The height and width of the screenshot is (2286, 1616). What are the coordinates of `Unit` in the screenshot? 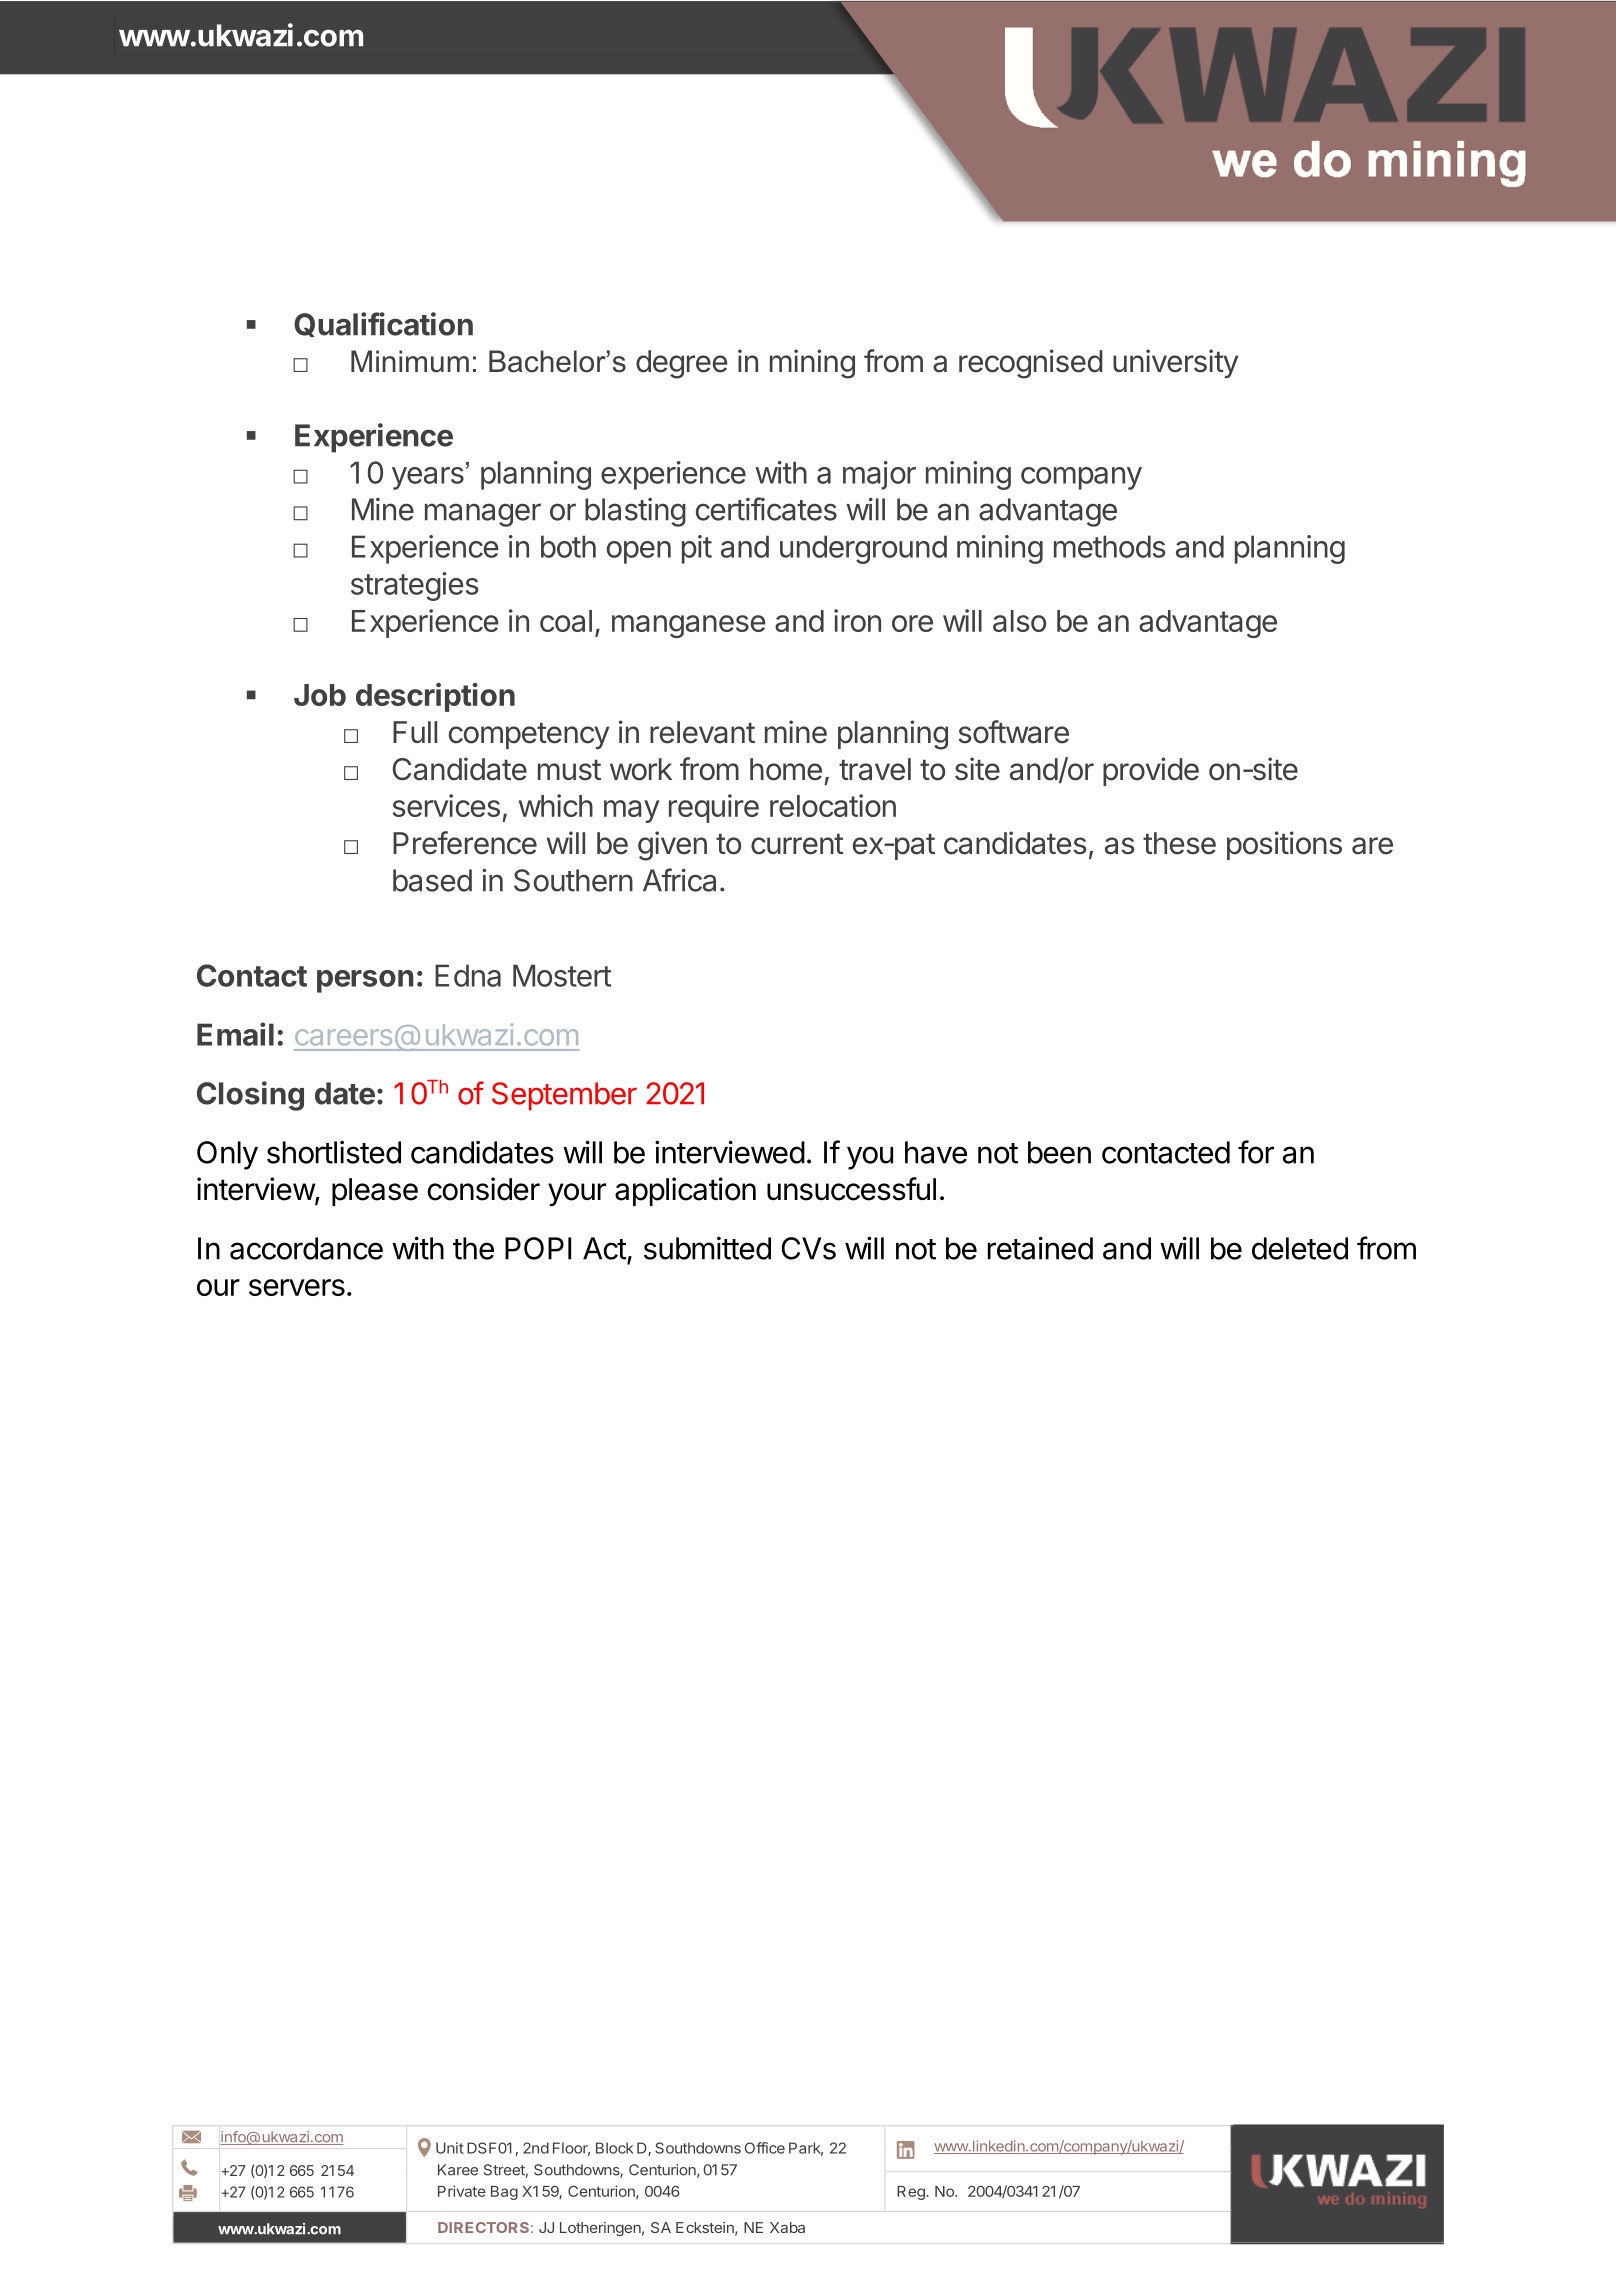 It's located at (450, 2148).
